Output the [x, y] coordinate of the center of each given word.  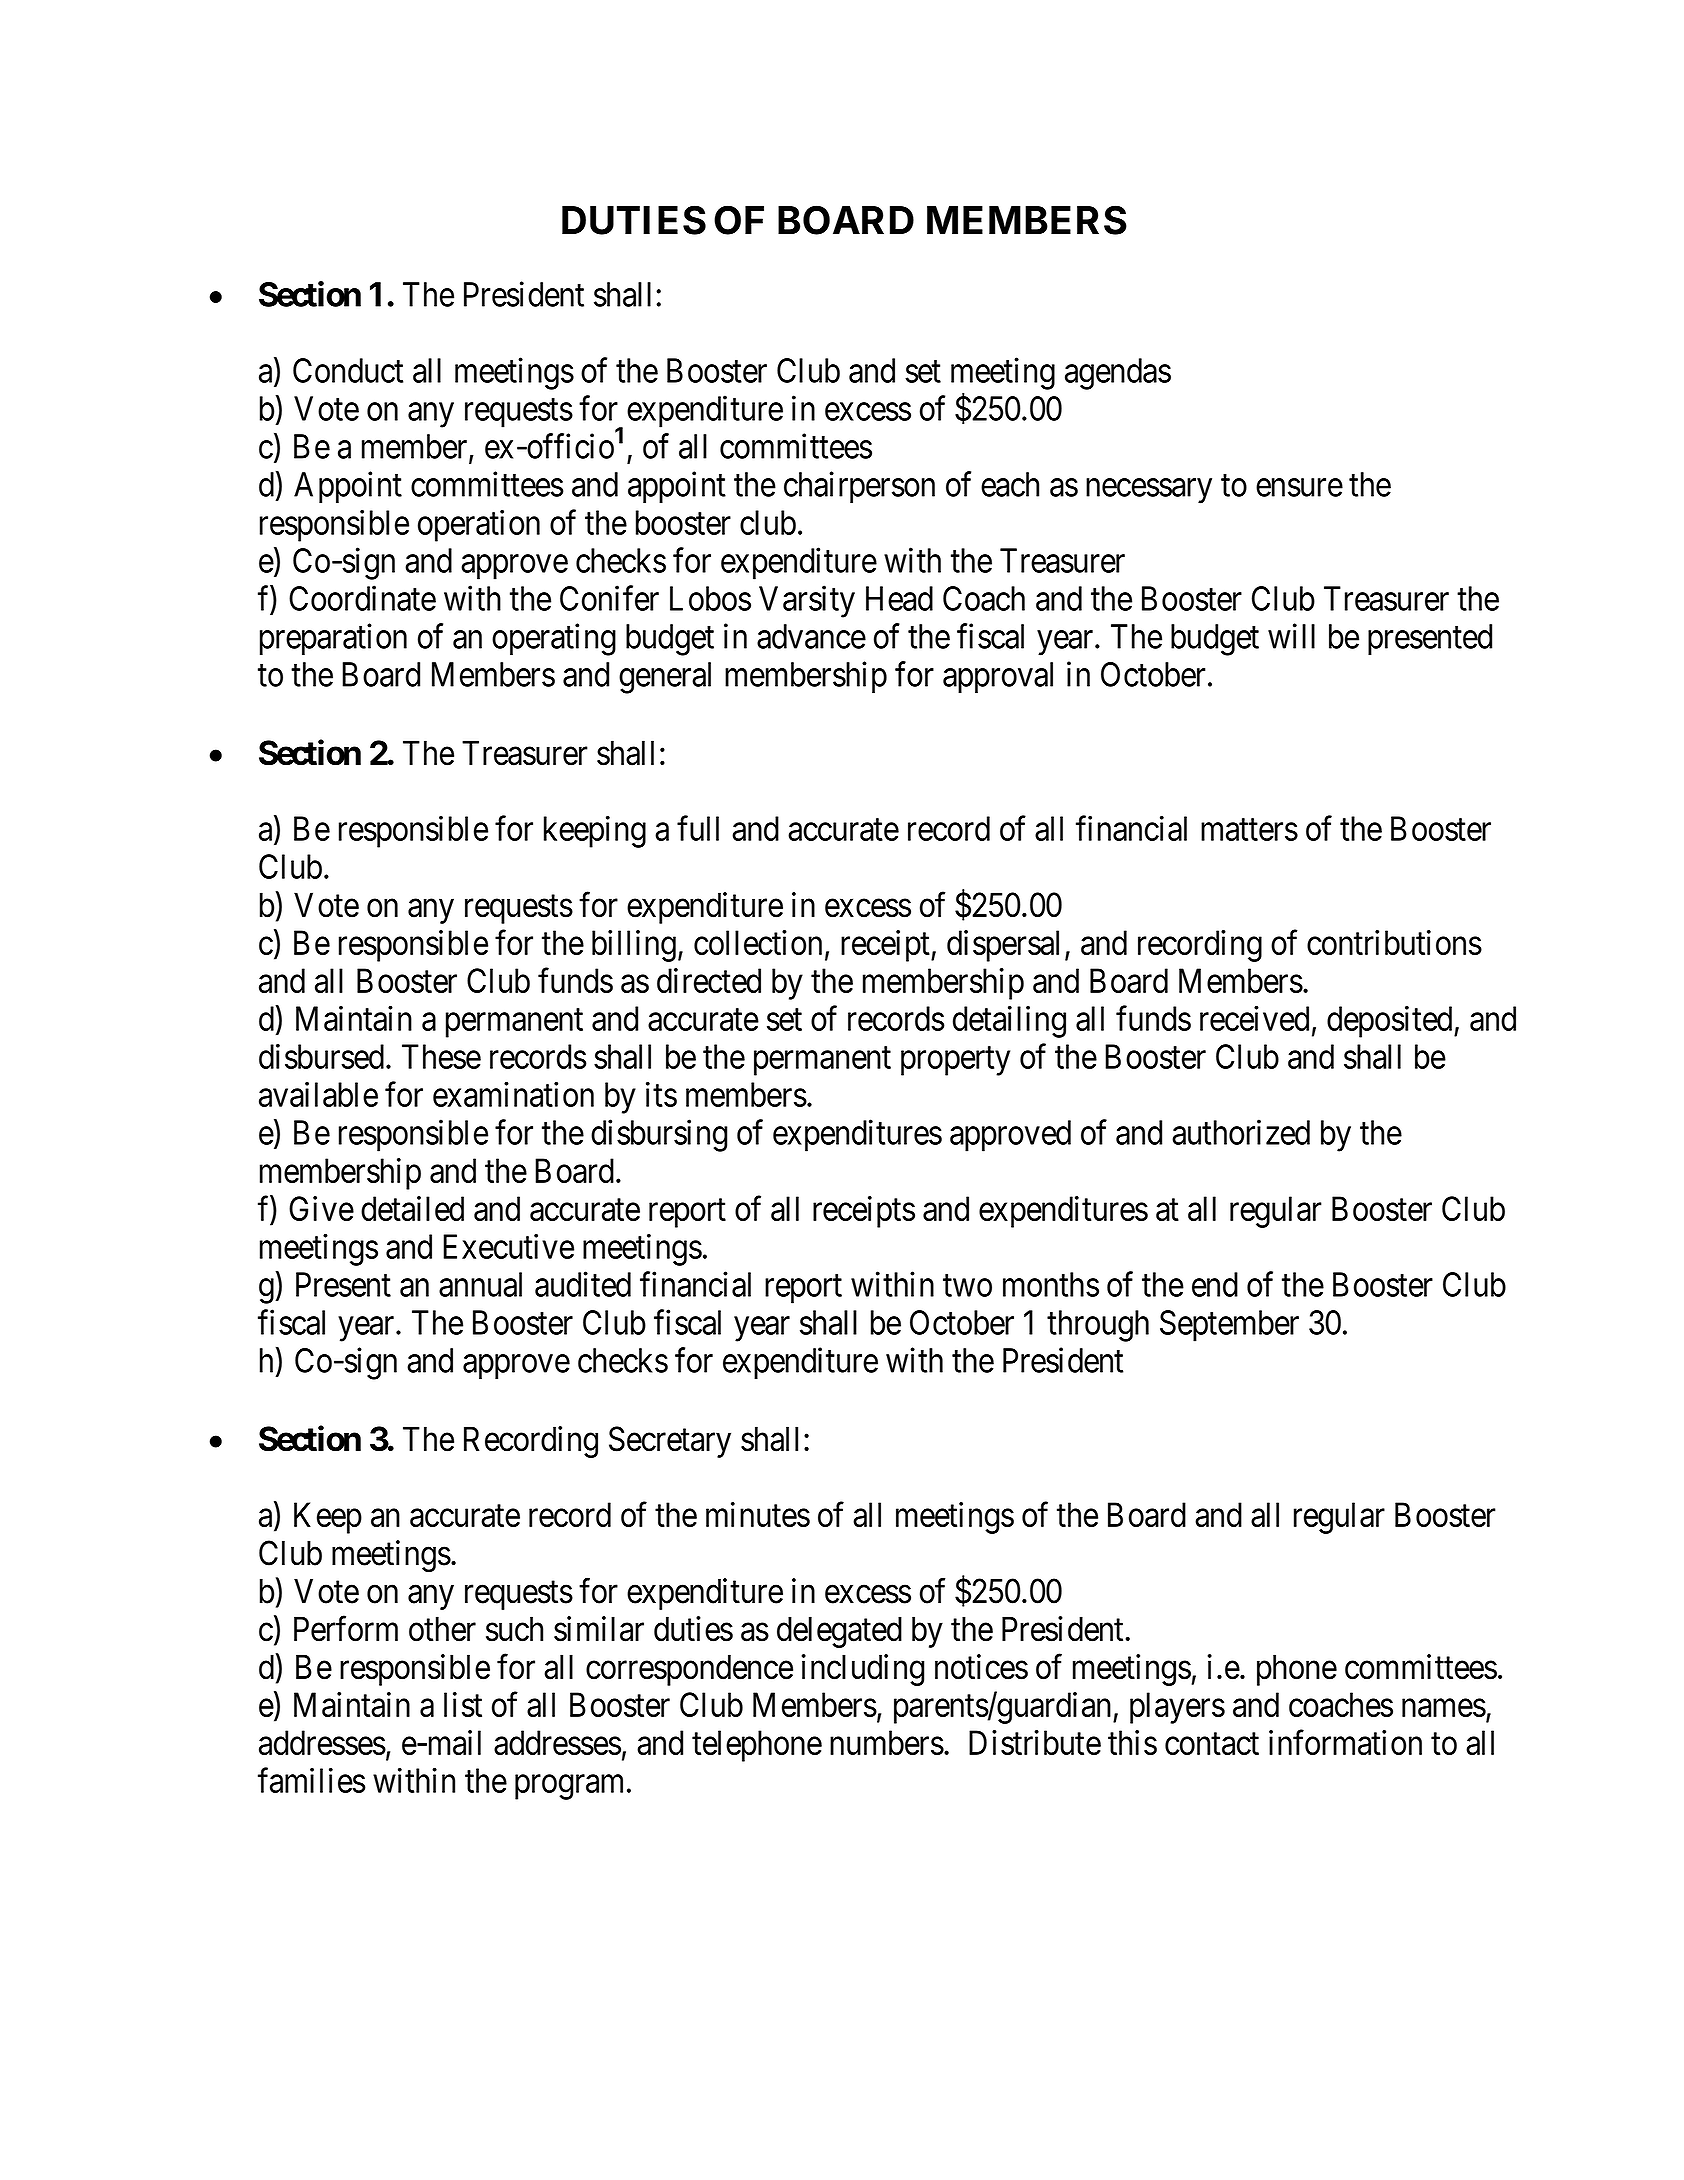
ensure [1299, 488]
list [463, 1704]
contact [1212, 1744]
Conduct [348, 370]
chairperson [859, 487]
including [863, 1670]
